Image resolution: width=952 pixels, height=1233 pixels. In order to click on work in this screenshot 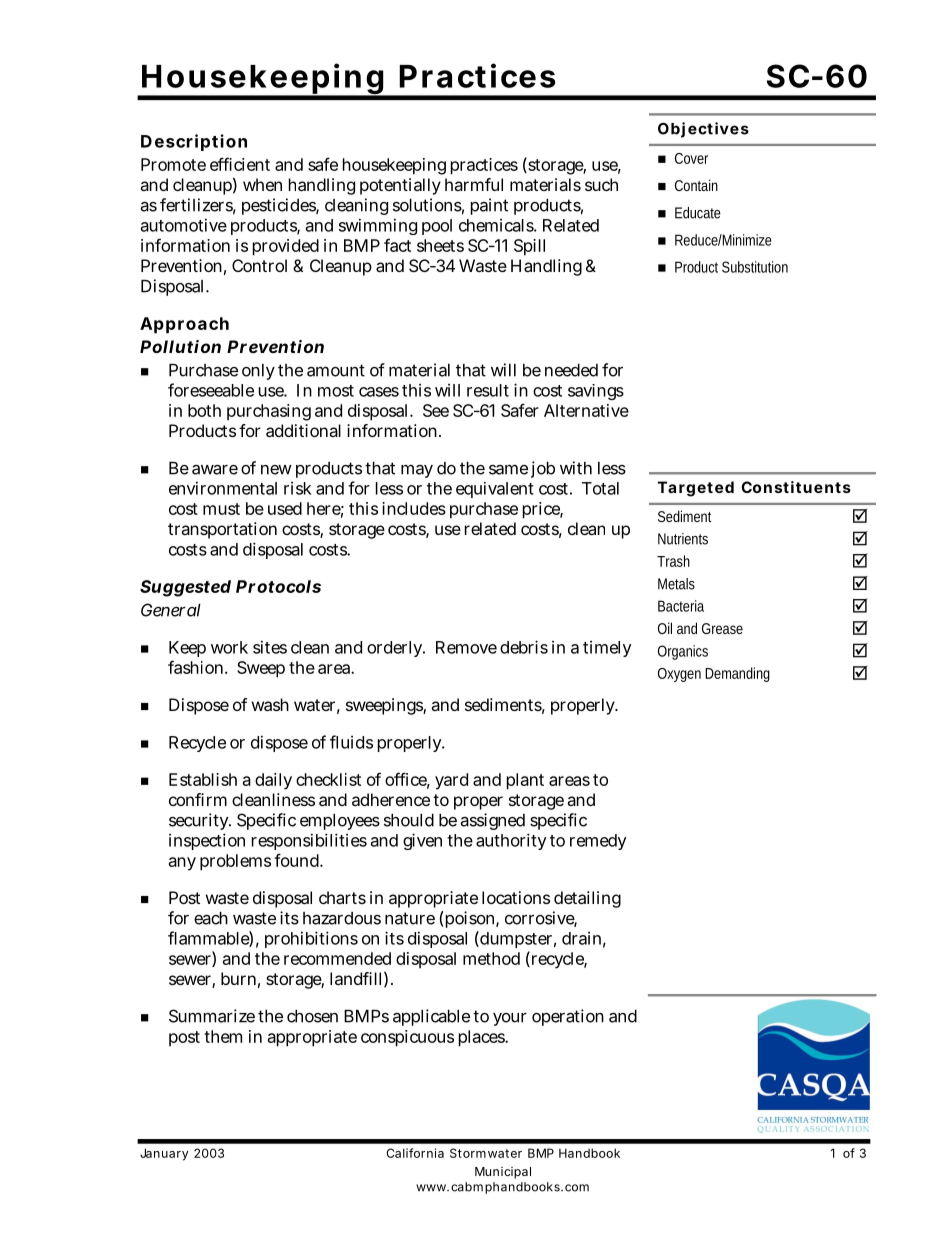, I will do `click(229, 647)`.
